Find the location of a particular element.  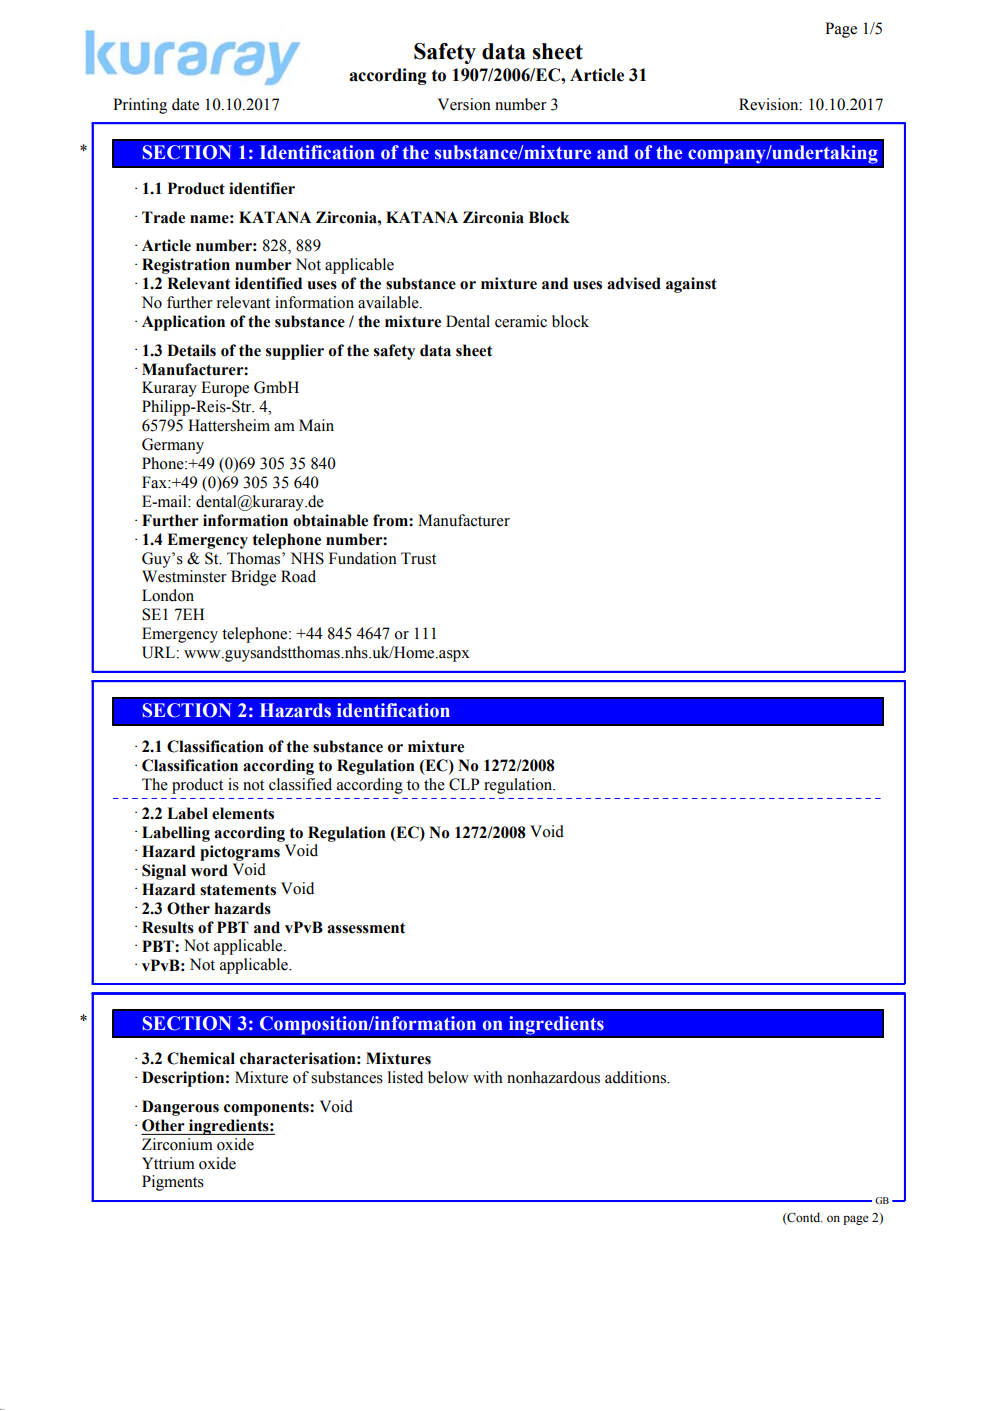

Yttrium is located at coordinates (168, 1163).
